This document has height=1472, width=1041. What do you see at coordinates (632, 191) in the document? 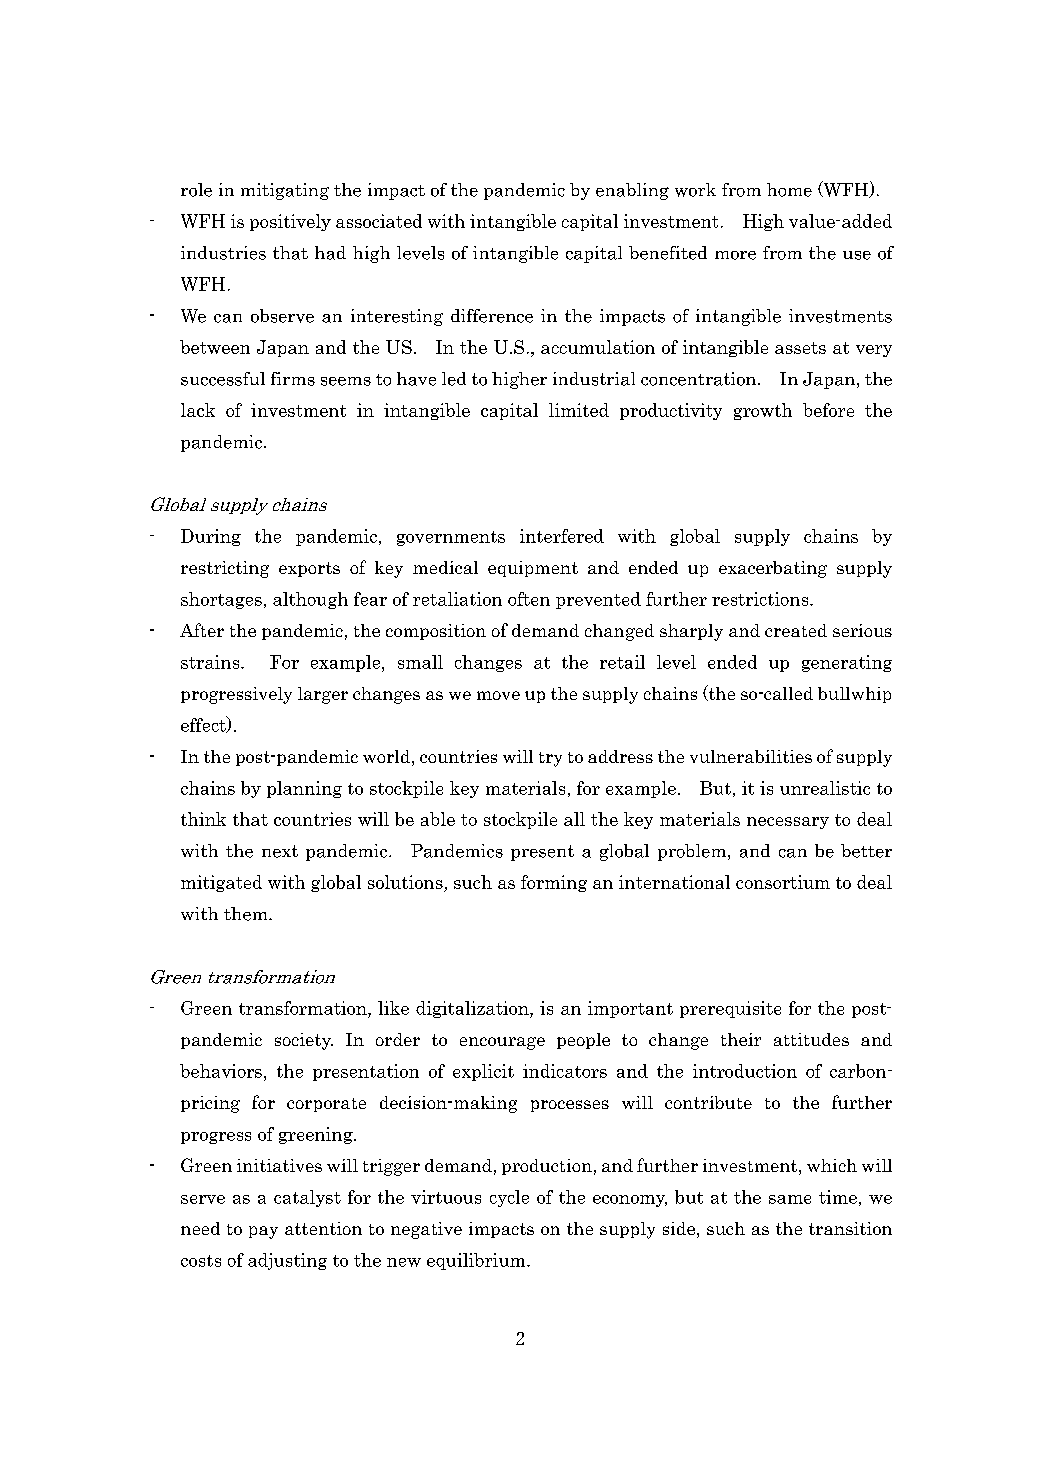
I see `enabling` at bounding box center [632, 191].
